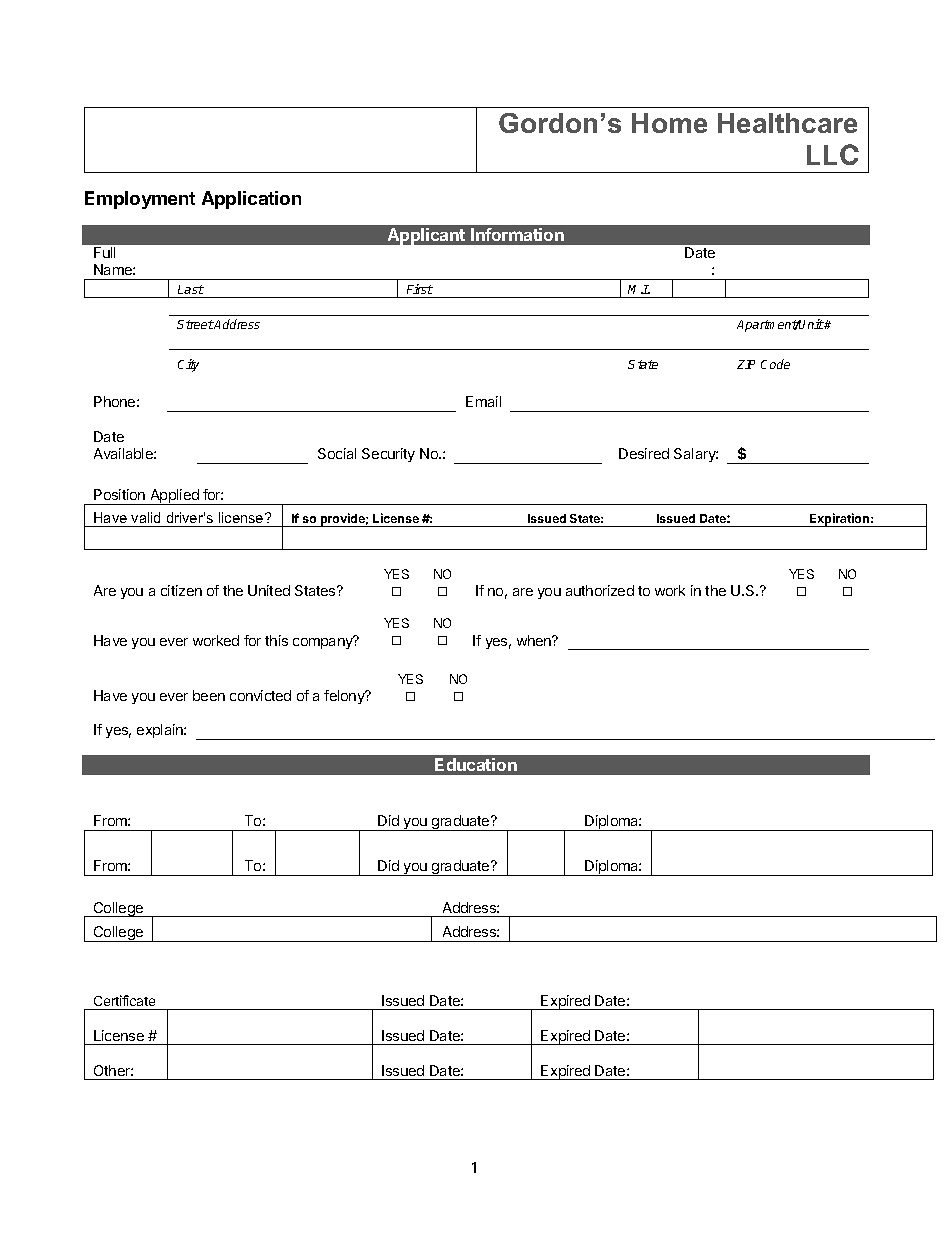  What do you see at coordinates (600, 590) in the screenshot?
I see `authorized` at bounding box center [600, 590].
